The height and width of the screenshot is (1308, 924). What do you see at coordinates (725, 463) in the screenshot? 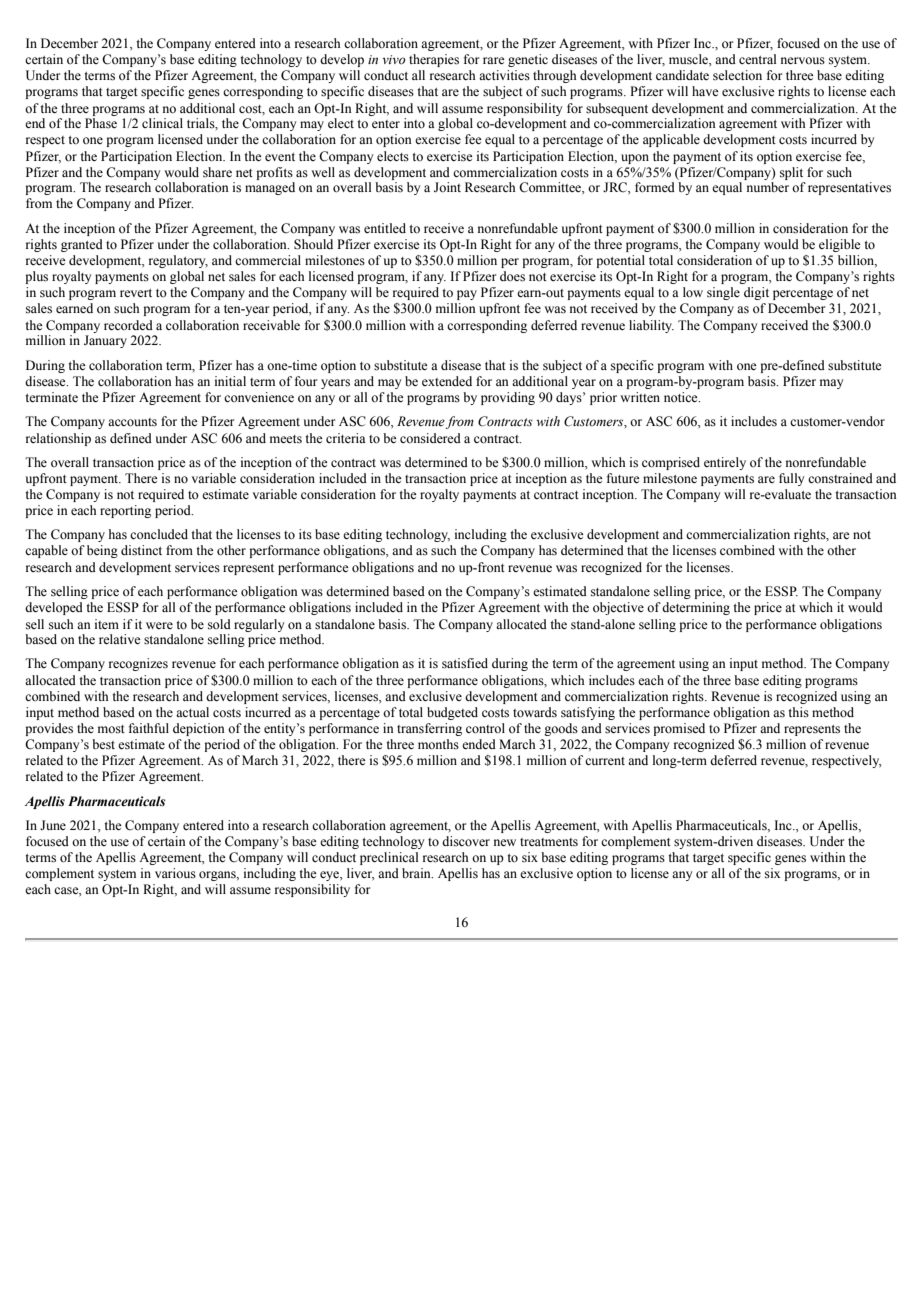
I see `entirely` at bounding box center [725, 463].
